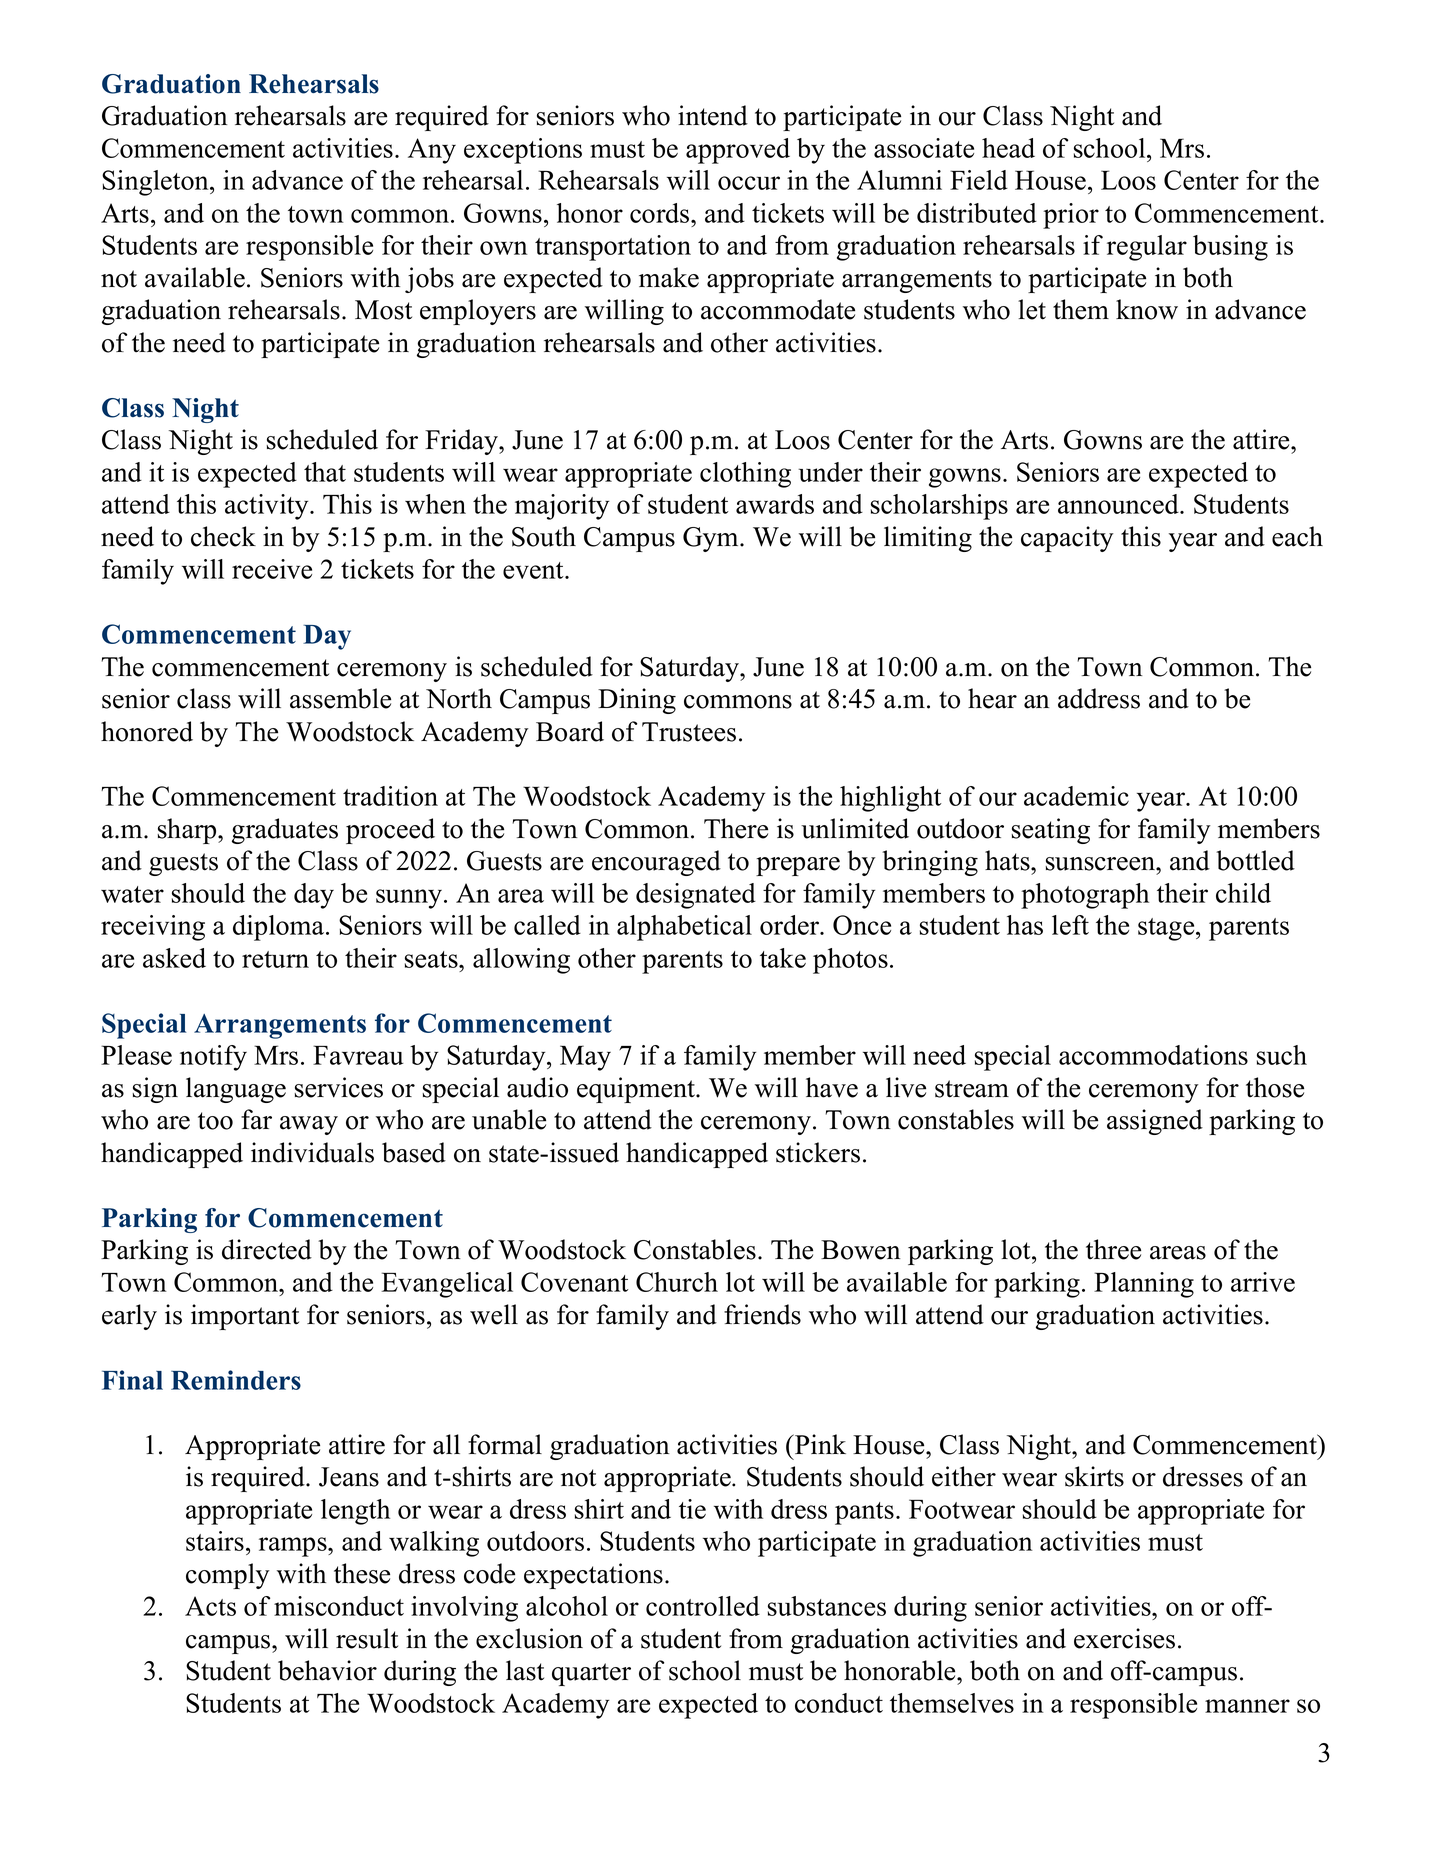  I want to click on prior, so click(1071, 216).
